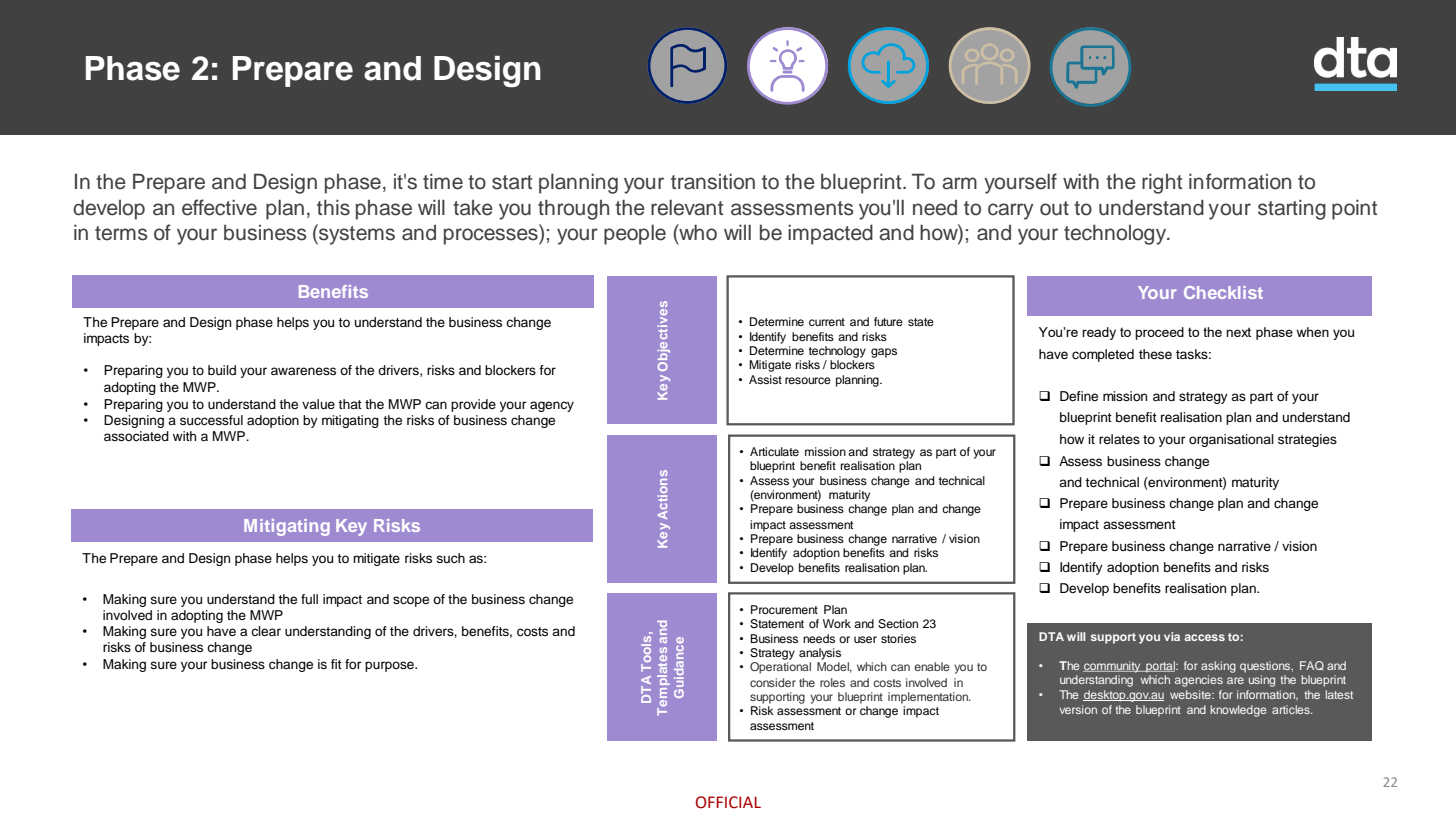 The height and width of the screenshot is (819, 1456). I want to click on next, so click(1238, 332).
